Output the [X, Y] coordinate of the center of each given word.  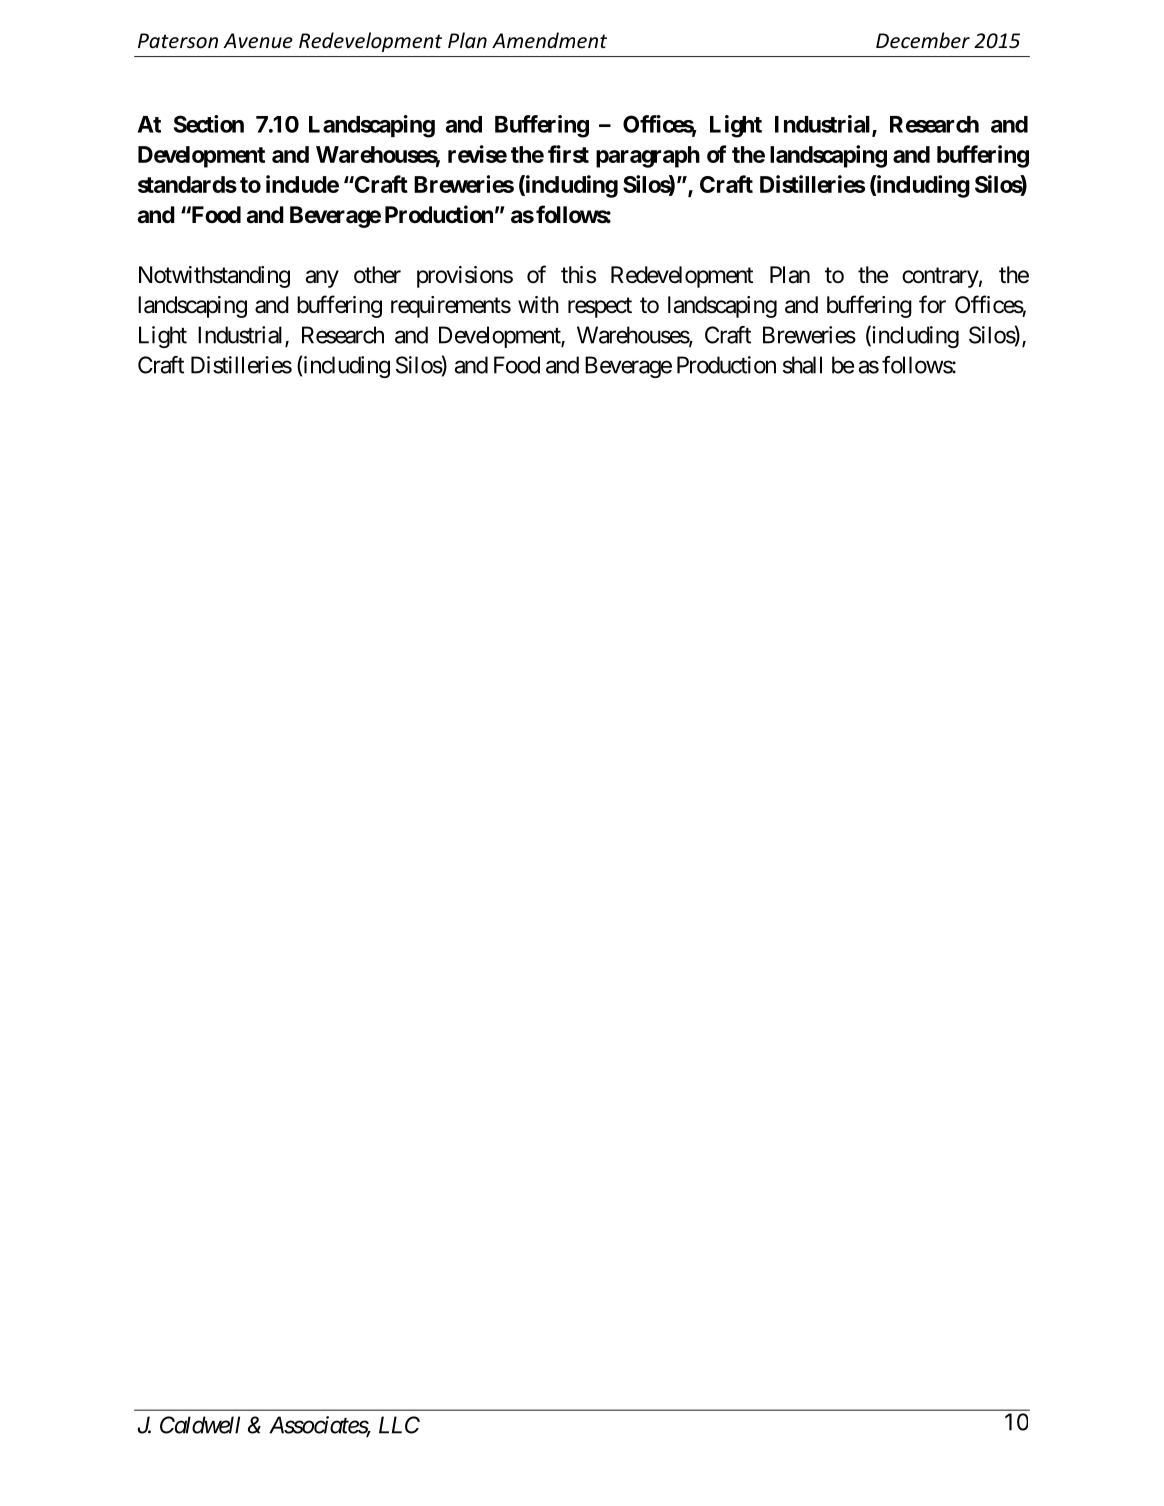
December [923, 40]
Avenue [258, 41]
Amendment [549, 40]
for [932, 304]
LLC [399, 1425]
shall [802, 365]
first [568, 154]
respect [600, 307]
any [322, 279]
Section [209, 124]
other [377, 275]
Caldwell [200, 1425]
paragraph [648, 157]
